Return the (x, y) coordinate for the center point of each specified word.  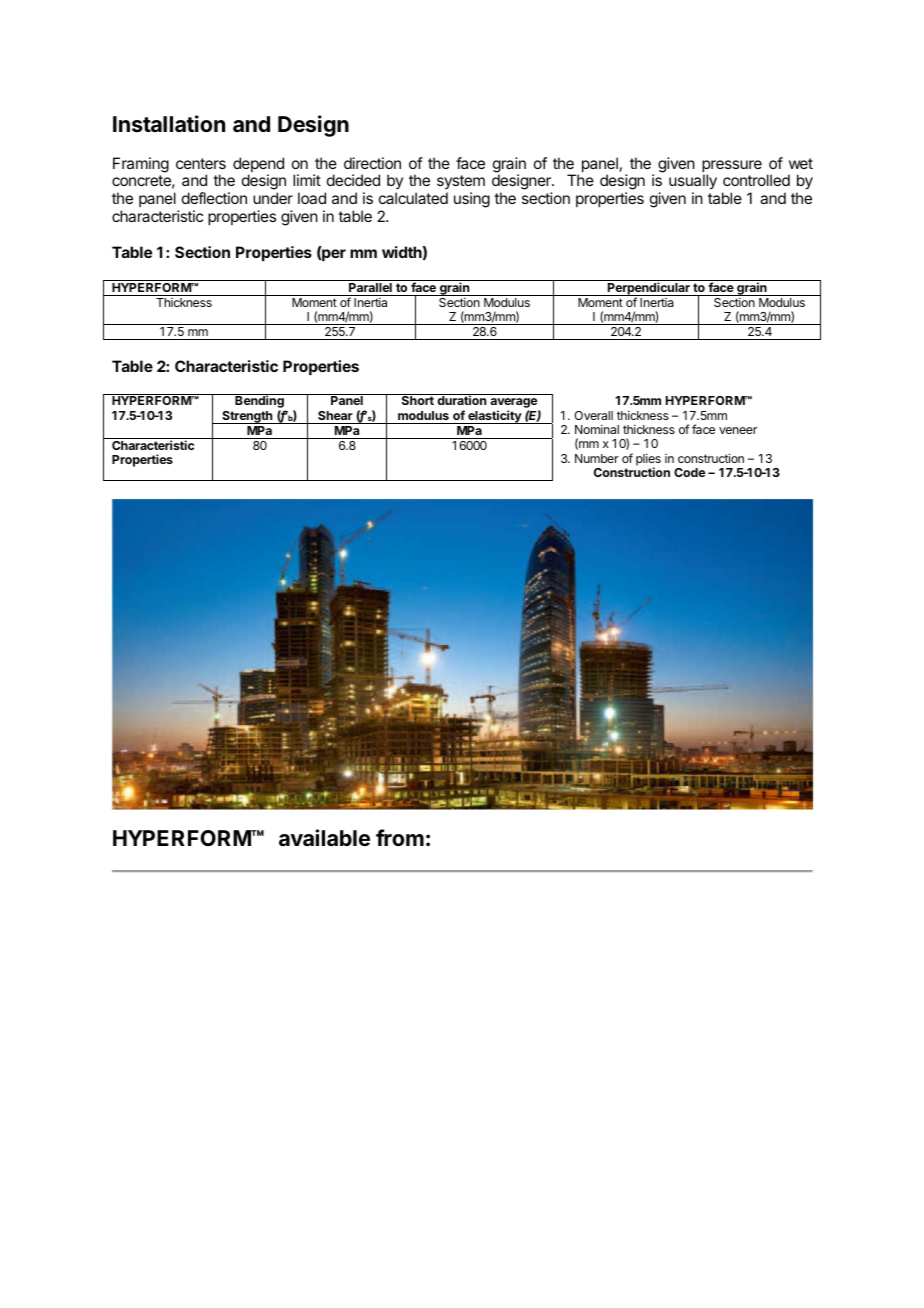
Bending (259, 402)
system (461, 184)
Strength (247, 417)
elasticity (495, 417)
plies (648, 461)
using (472, 200)
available (324, 838)
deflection (214, 198)
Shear (335, 415)
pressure (732, 167)
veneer (738, 430)
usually (693, 183)
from (400, 837)
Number (597, 458)
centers (201, 163)
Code (689, 472)
